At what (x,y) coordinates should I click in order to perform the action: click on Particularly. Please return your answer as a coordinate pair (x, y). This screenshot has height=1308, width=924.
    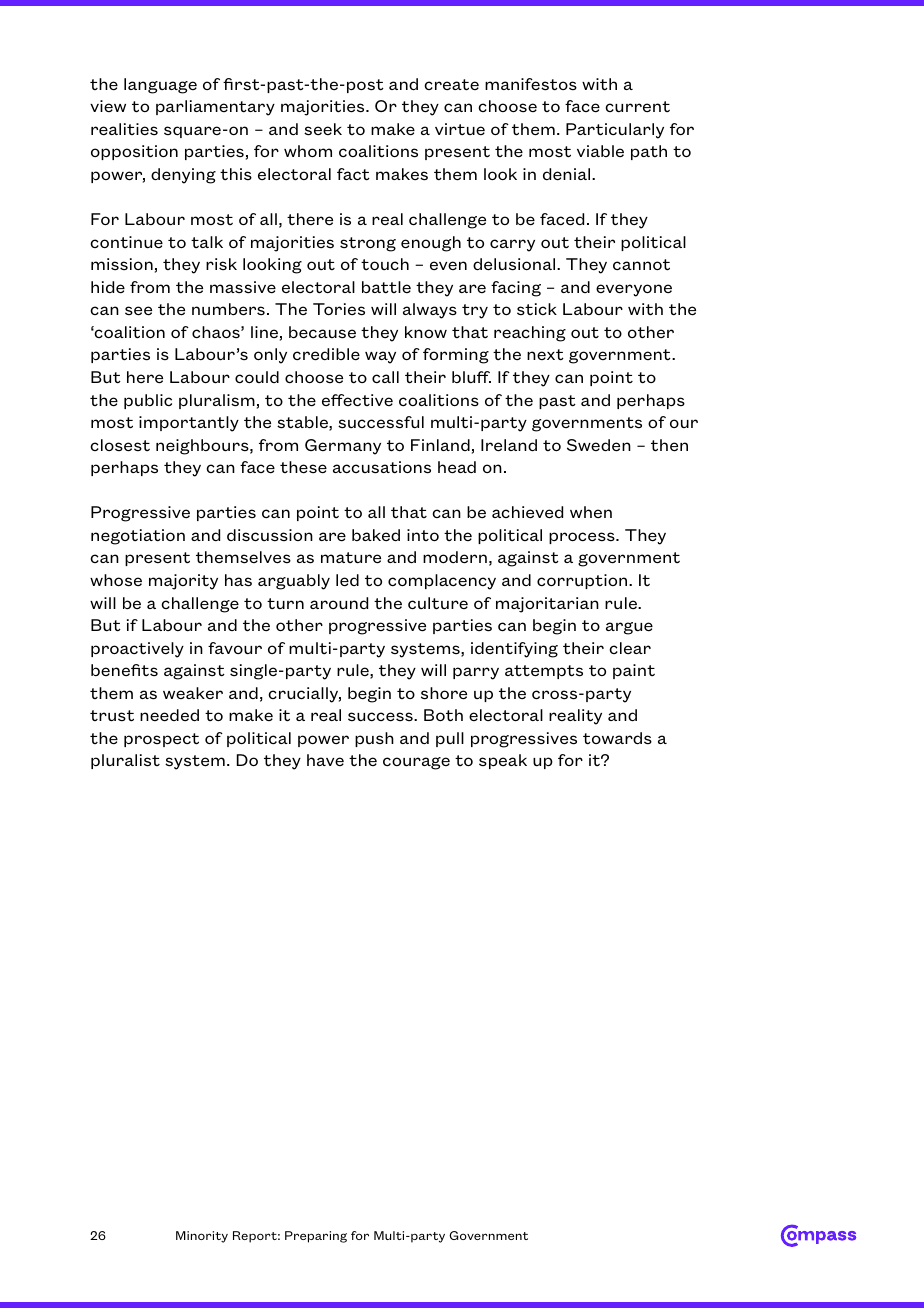
    Looking at the image, I should click on (615, 131).
